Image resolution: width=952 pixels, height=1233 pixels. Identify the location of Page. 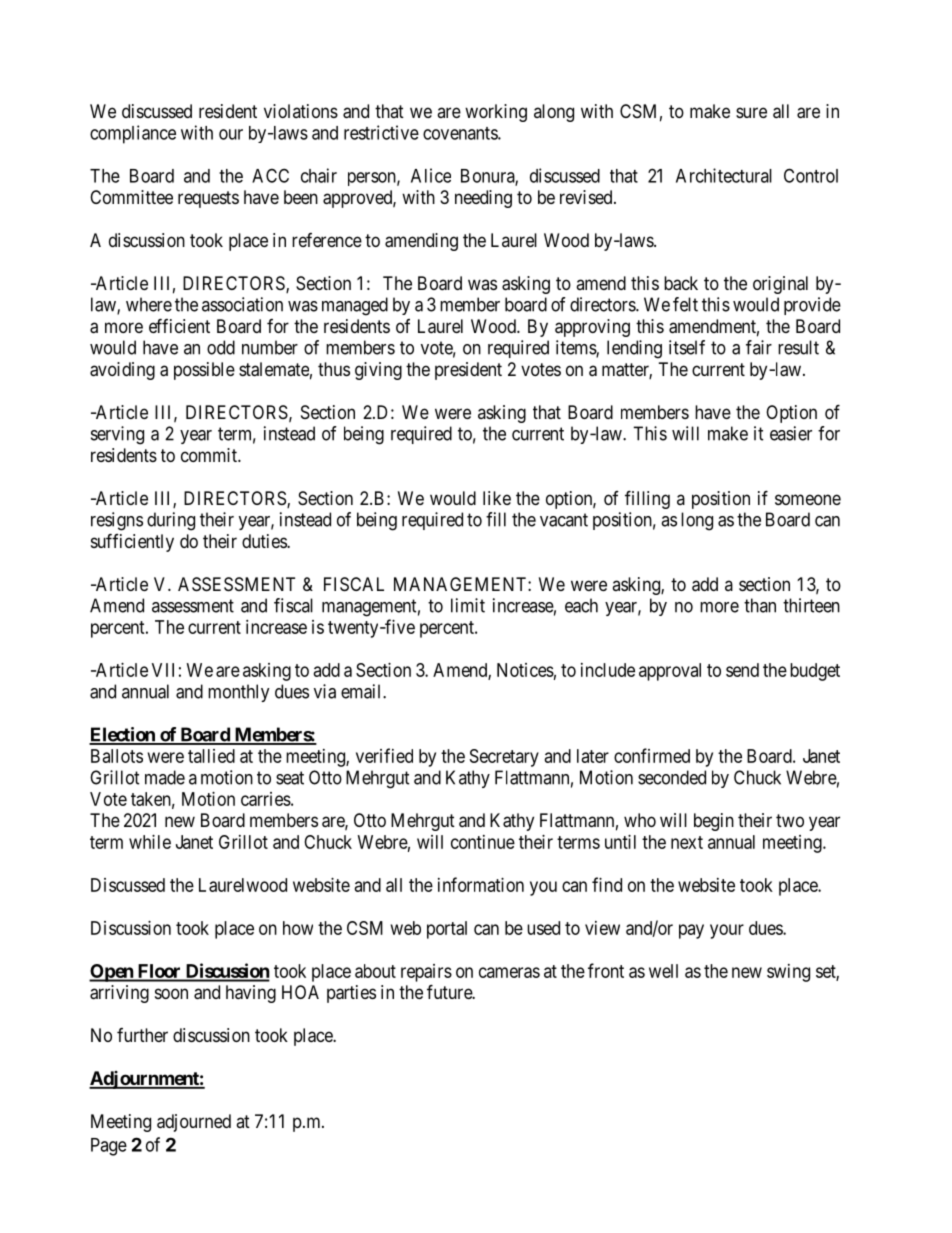
(109, 1147).
